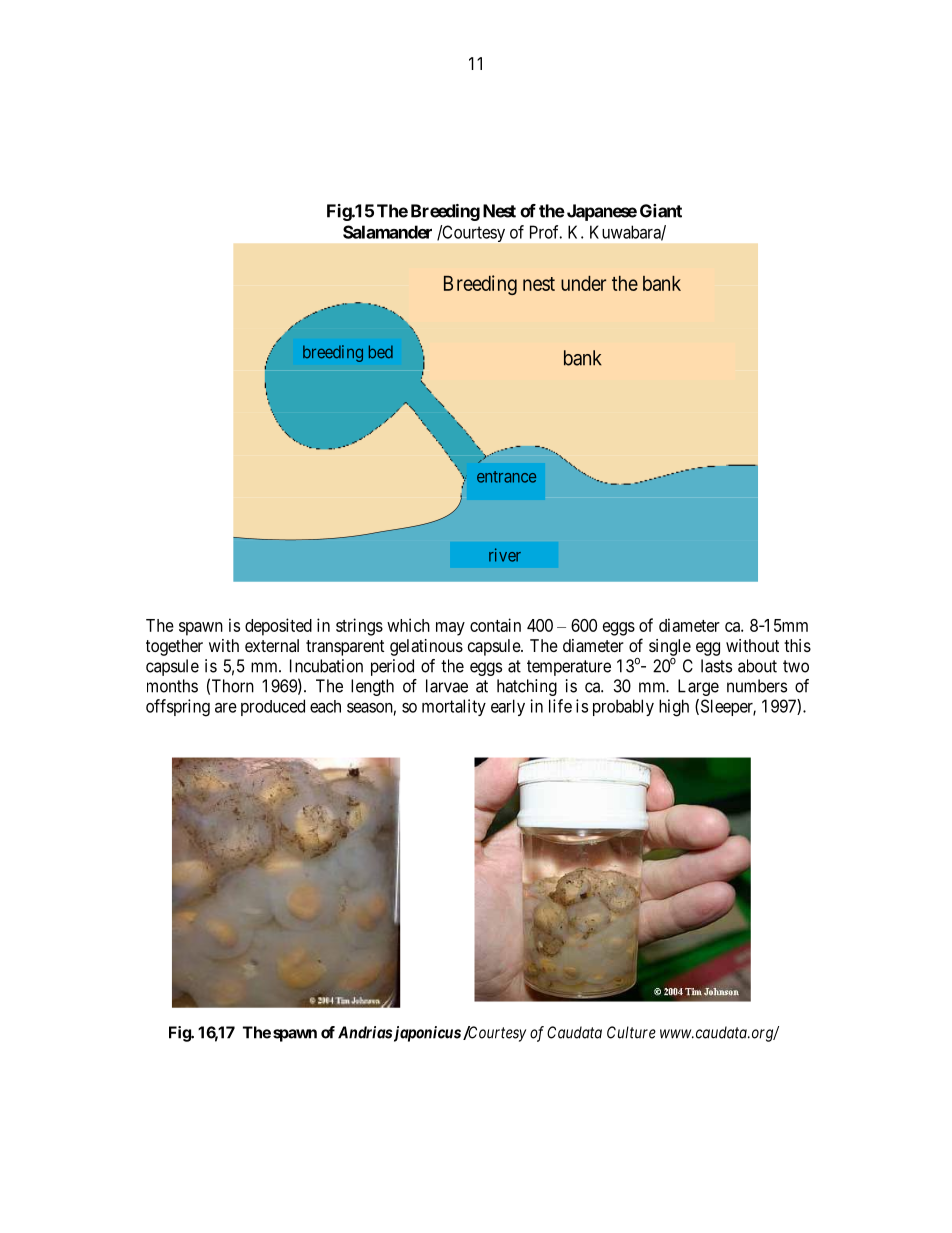 The width and height of the screenshot is (952, 1233). I want to click on early, so click(508, 707).
